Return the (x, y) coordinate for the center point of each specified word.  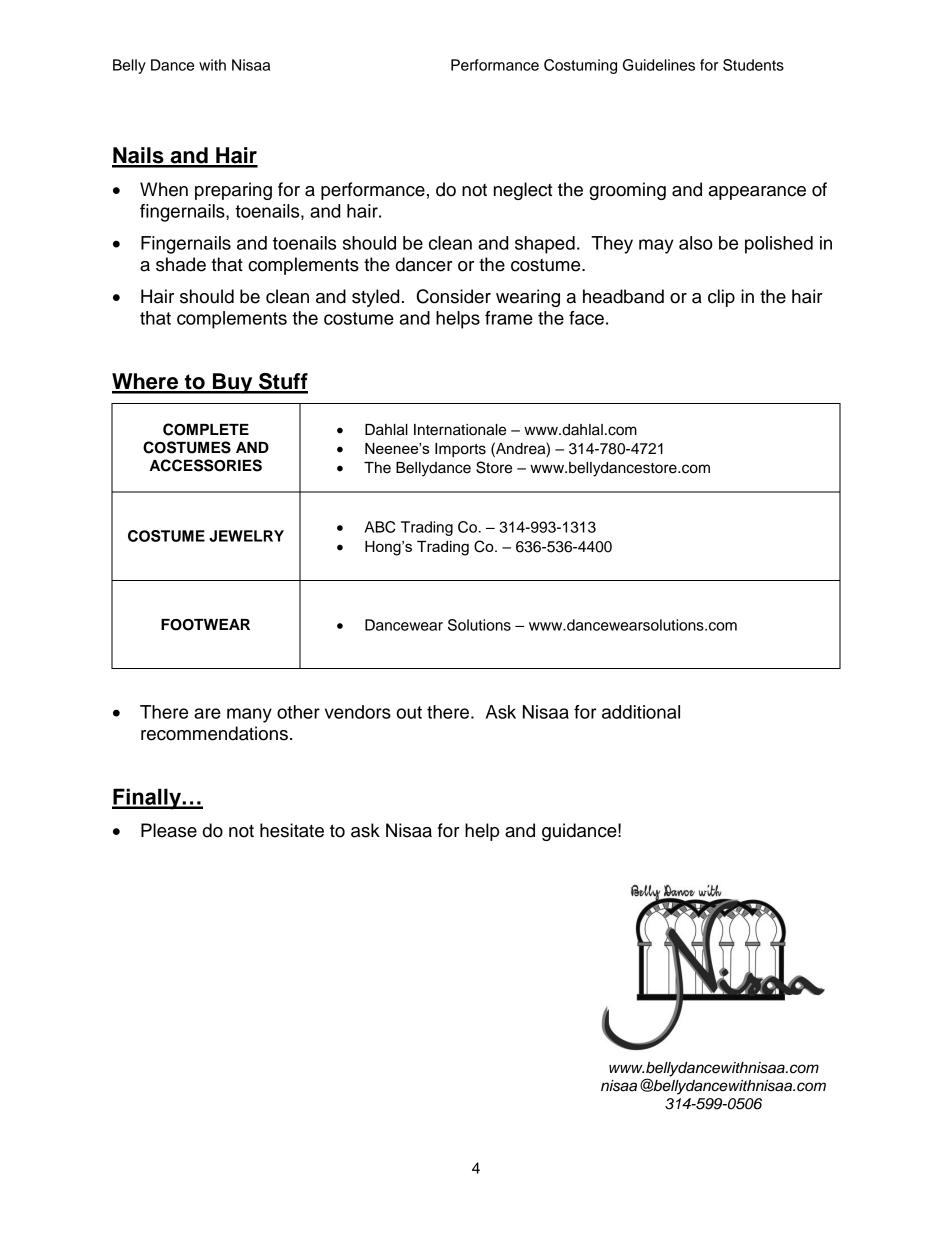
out (409, 712)
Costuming (580, 66)
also (696, 243)
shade (181, 264)
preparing (233, 191)
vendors (358, 712)
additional (641, 712)
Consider (454, 296)
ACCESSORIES (205, 465)
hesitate (292, 830)
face (586, 318)
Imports (460, 450)
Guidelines (659, 65)
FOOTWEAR (205, 625)
